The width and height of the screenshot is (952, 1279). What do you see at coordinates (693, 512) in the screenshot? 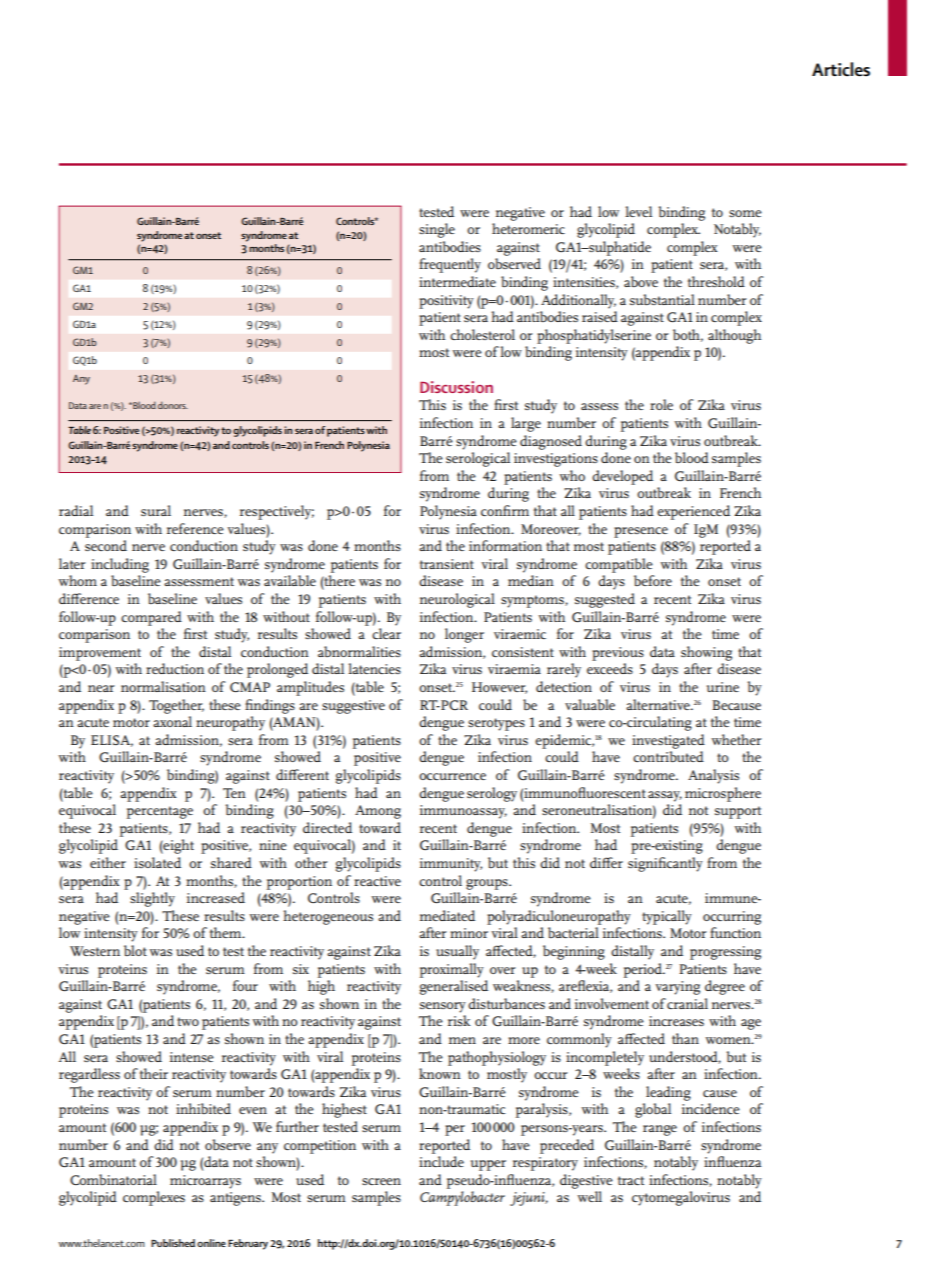
I see `experienced` at bounding box center [693, 512].
